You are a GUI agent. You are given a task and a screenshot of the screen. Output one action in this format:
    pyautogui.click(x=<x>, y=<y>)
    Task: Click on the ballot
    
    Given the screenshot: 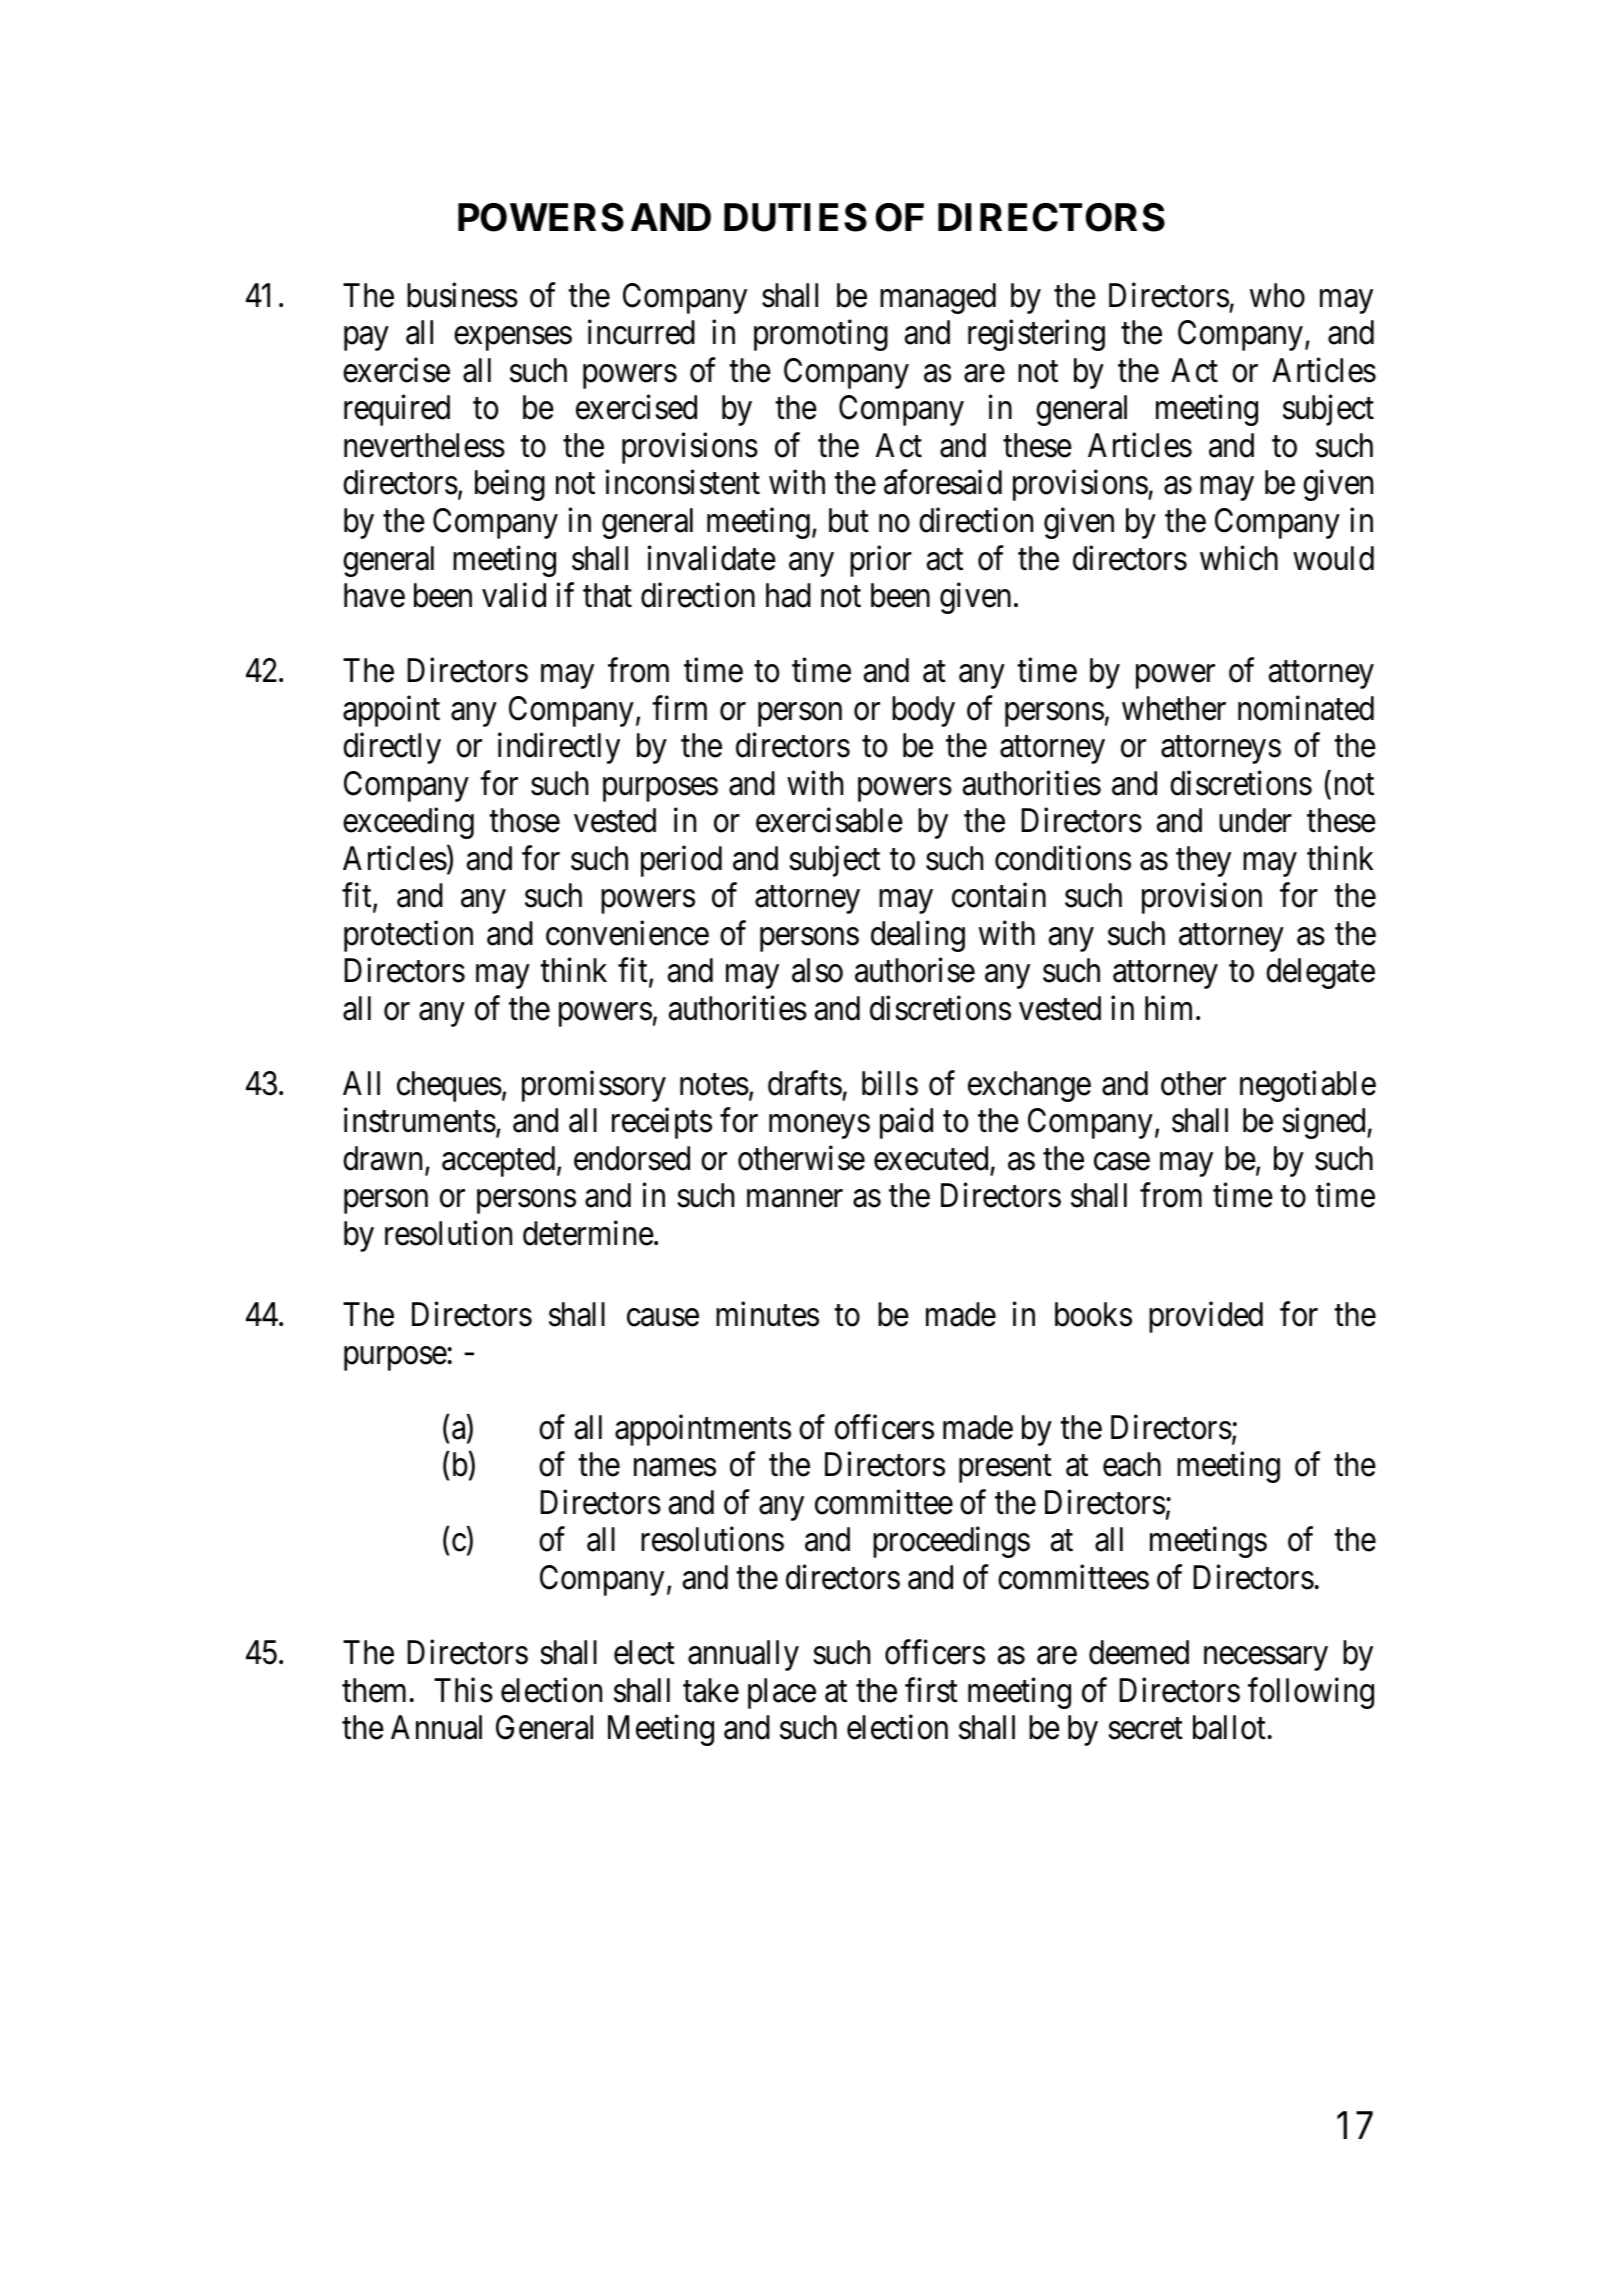 What is the action you would take?
    pyautogui.click(x=1229, y=1727)
